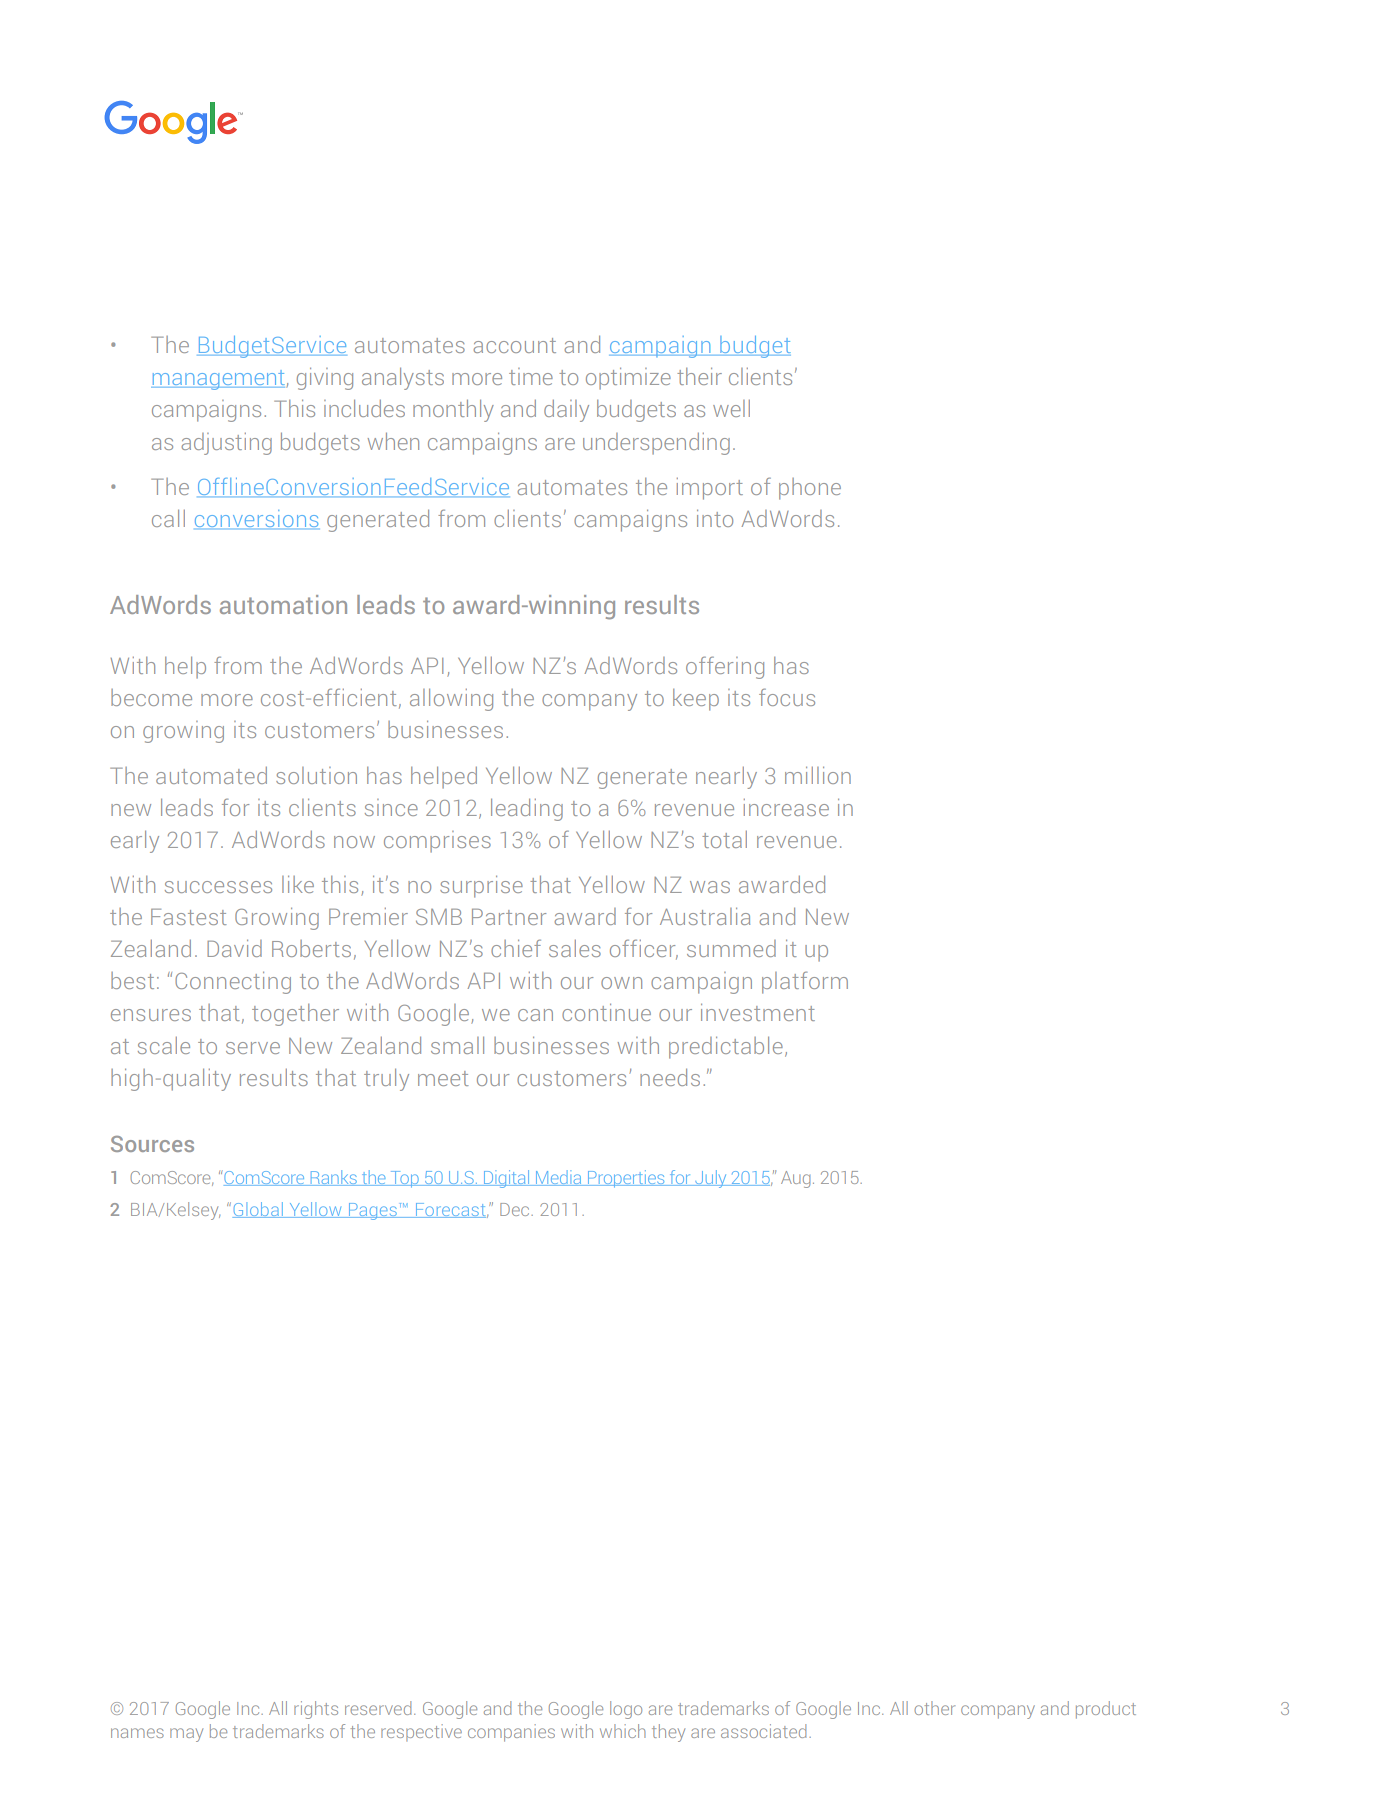  Describe the element at coordinates (810, 489) in the screenshot. I see `phone` at that location.
